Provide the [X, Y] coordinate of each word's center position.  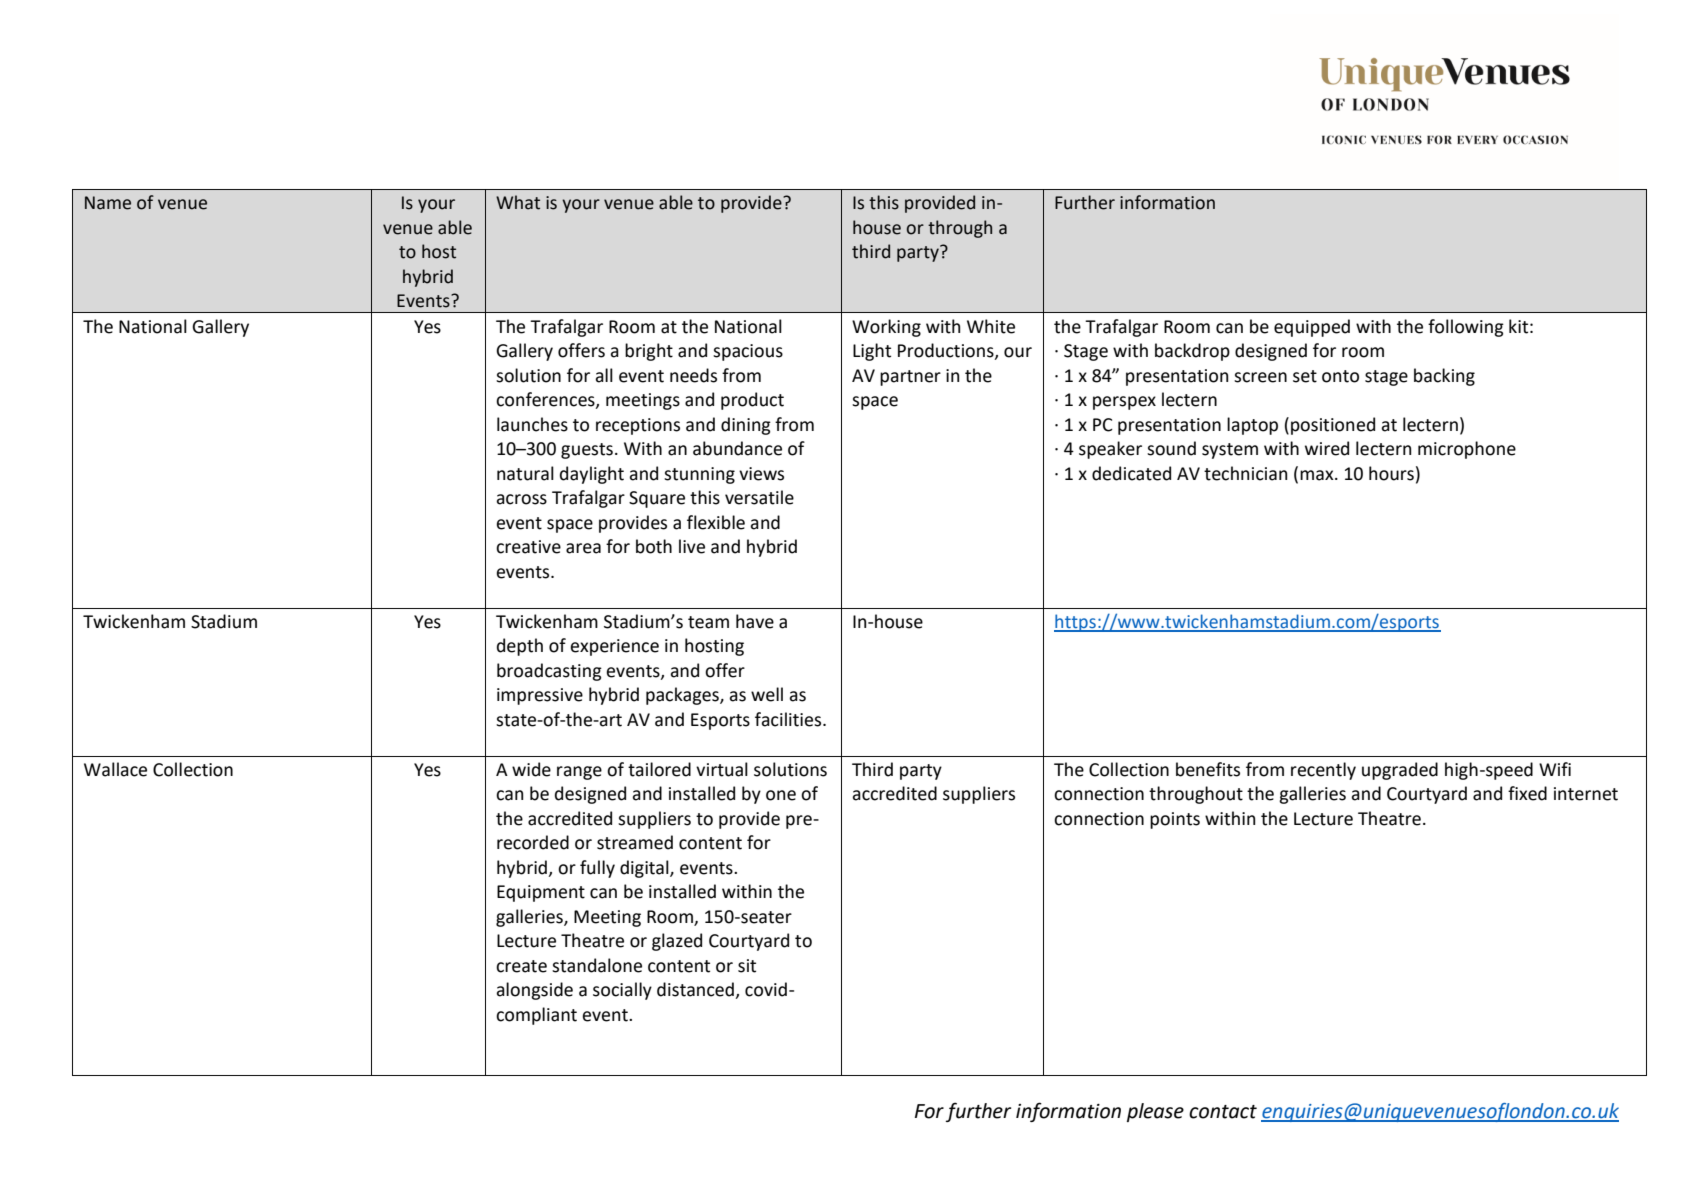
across [521, 499]
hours [1391, 473]
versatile [759, 497]
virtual [722, 769]
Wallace [115, 769]
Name [108, 203]
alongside [534, 991]
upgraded [1400, 771]
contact [1223, 1112]
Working [886, 328]
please [1155, 1112]
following [1466, 328]
